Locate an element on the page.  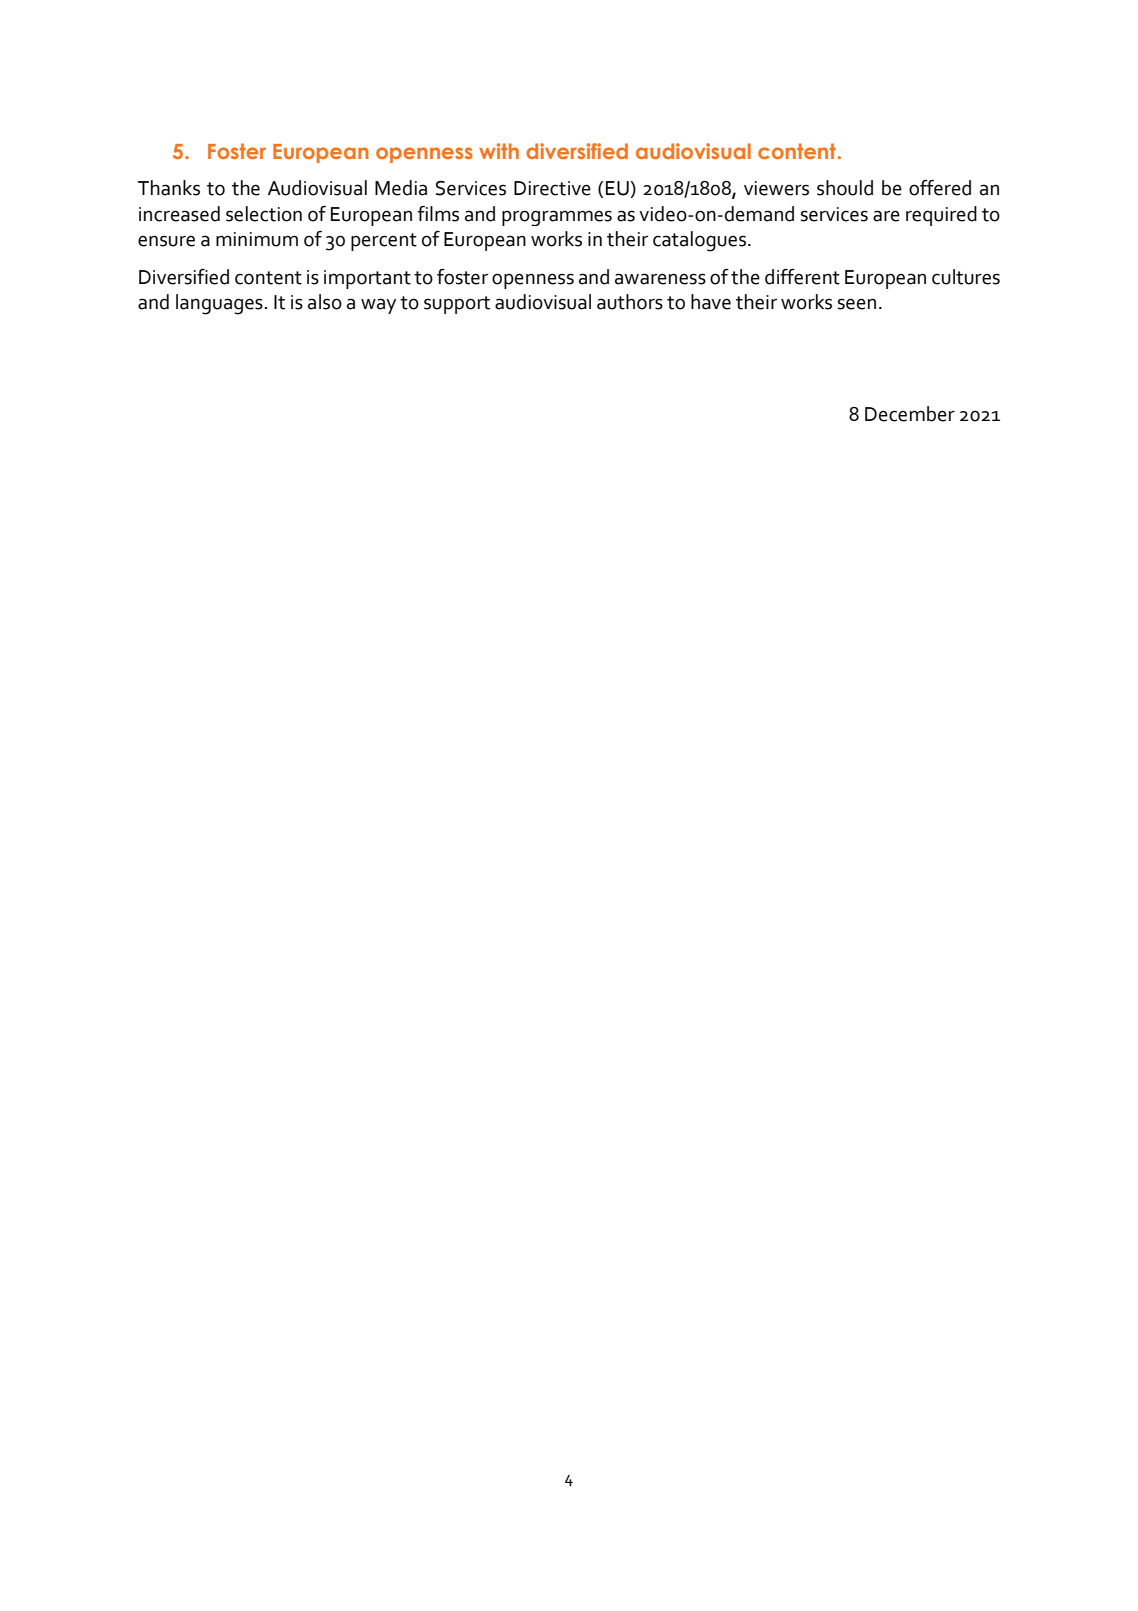
catalogues is located at coordinates (701, 241).
